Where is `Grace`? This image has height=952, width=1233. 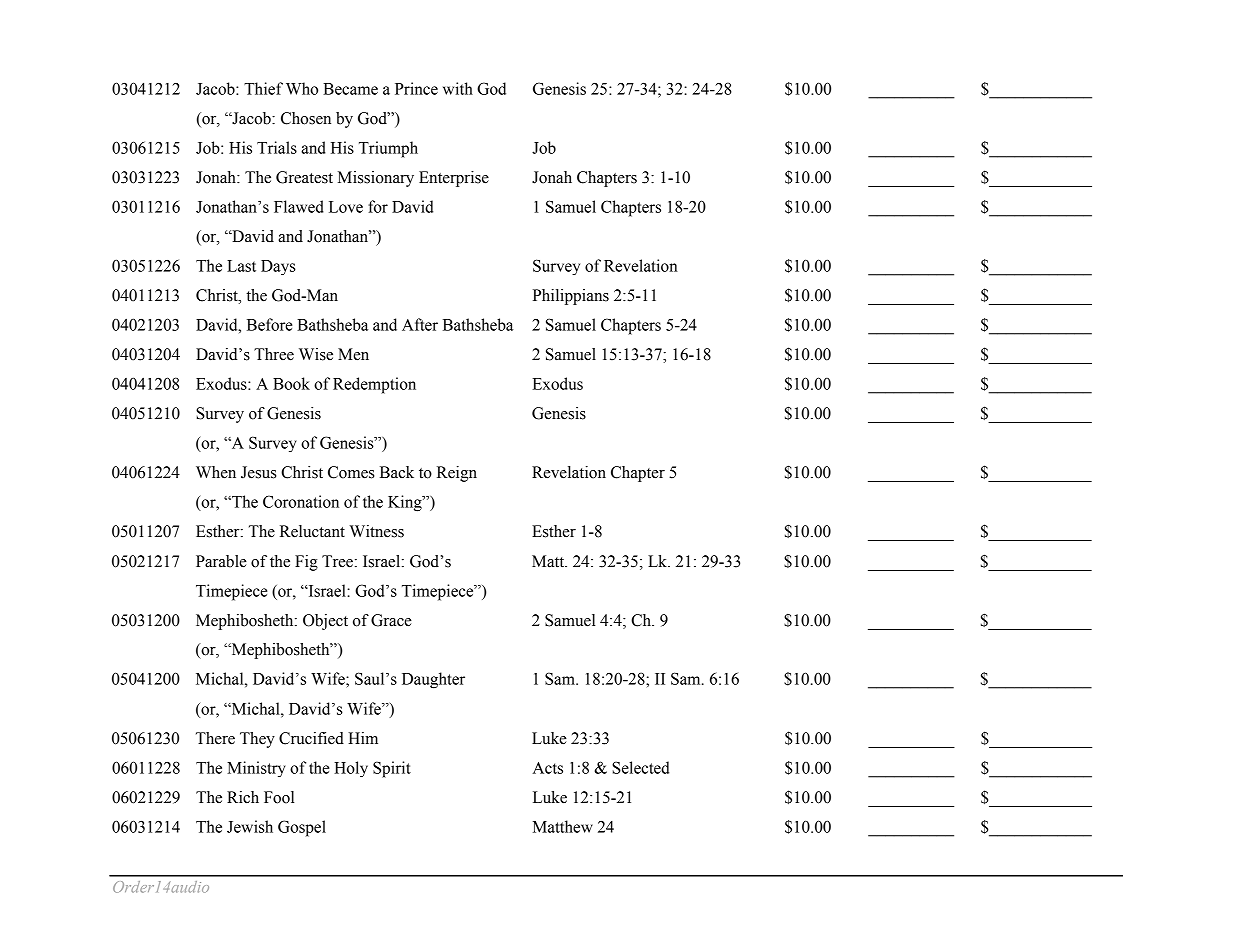 Grace is located at coordinates (391, 620).
